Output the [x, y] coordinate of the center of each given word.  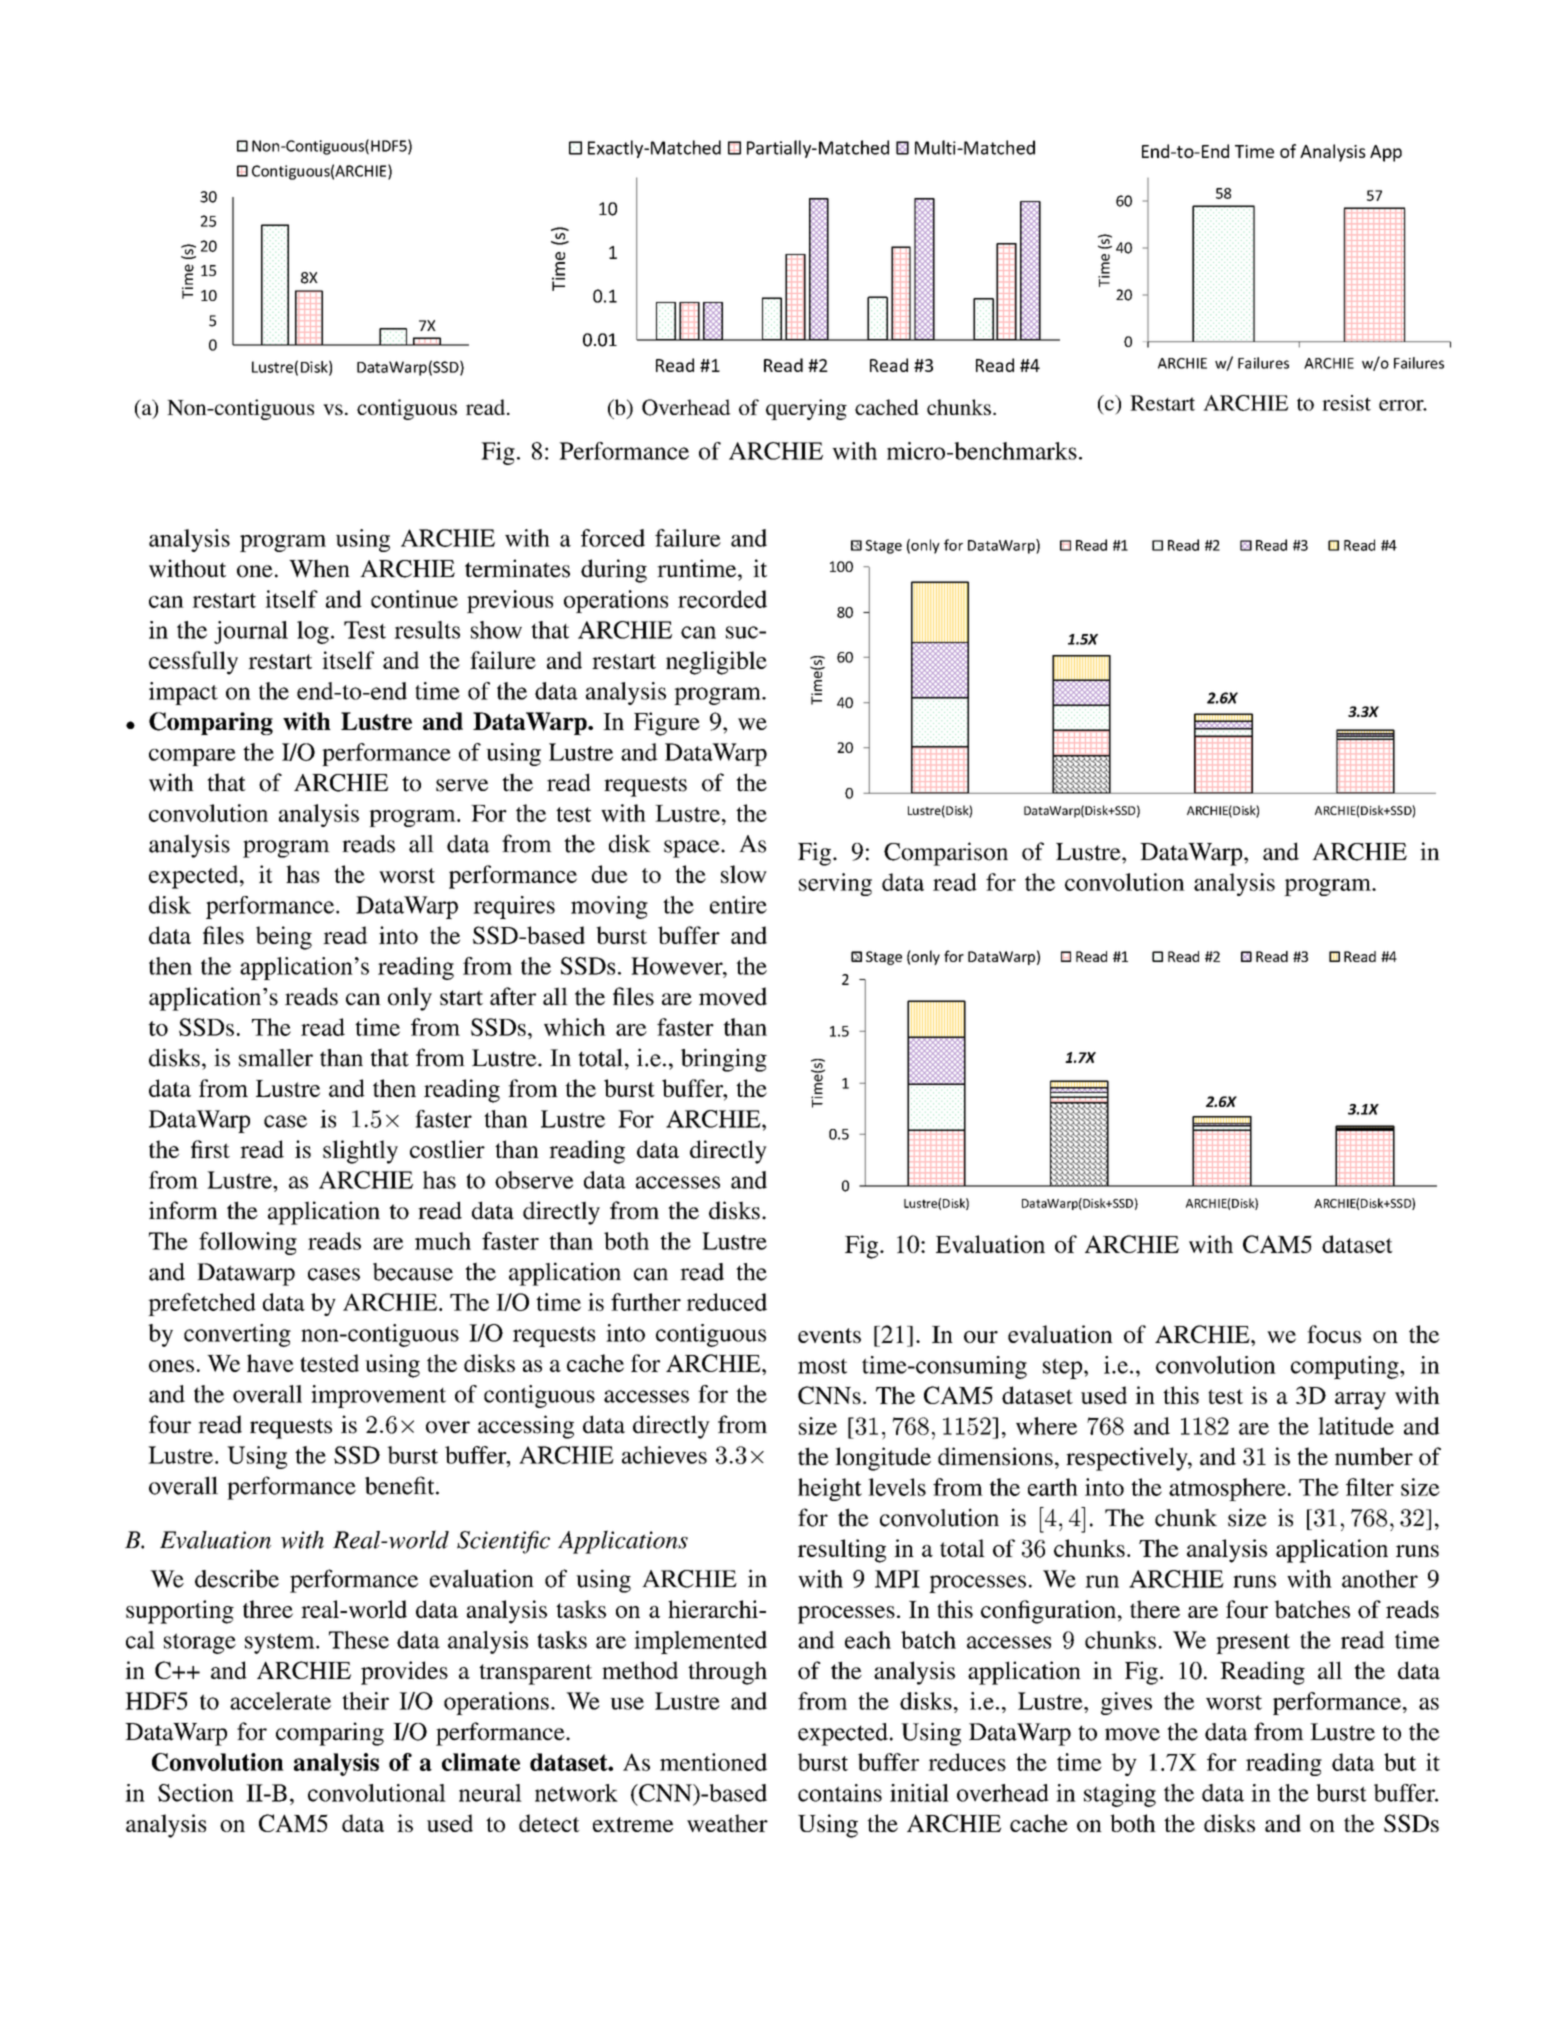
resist [1346, 403]
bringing [724, 1060]
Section [196, 1793]
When [319, 568]
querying [806, 409]
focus [1334, 1334]
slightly [360, 1152]
